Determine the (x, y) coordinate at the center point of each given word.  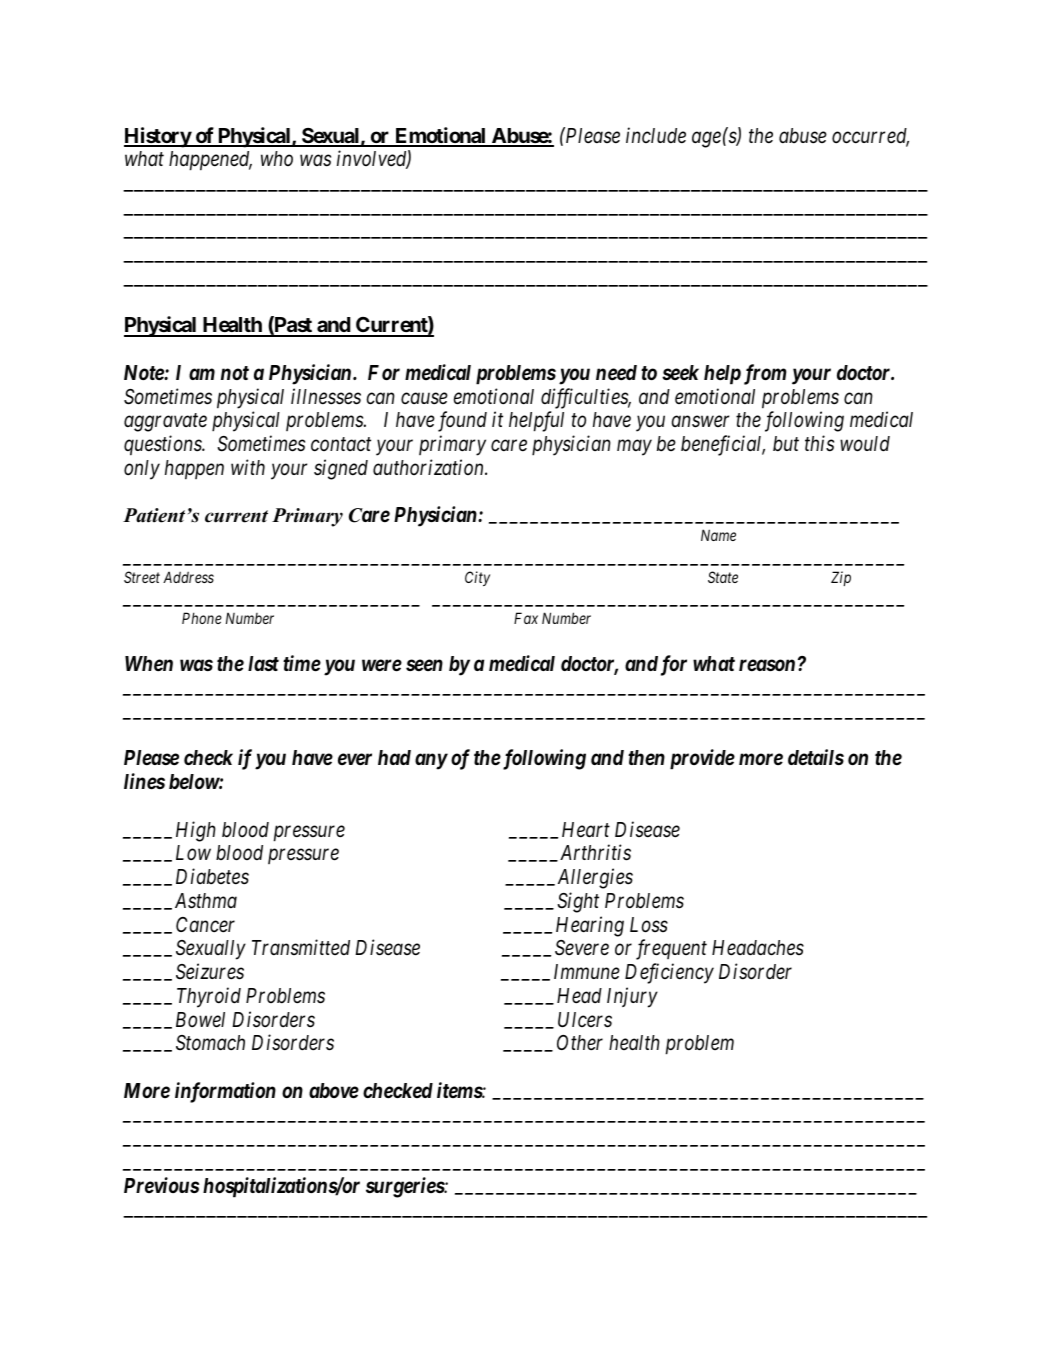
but (786, 444)
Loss (649, 925)
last (263, 663)
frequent (671, 949)
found (462, 421)
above (334, 1091)
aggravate (165, 423)
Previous (161, 1185)
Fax (526, 618)
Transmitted (301, 947)
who (277, 158)
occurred (870, 137)
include (656, 135)
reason (767, 665)
